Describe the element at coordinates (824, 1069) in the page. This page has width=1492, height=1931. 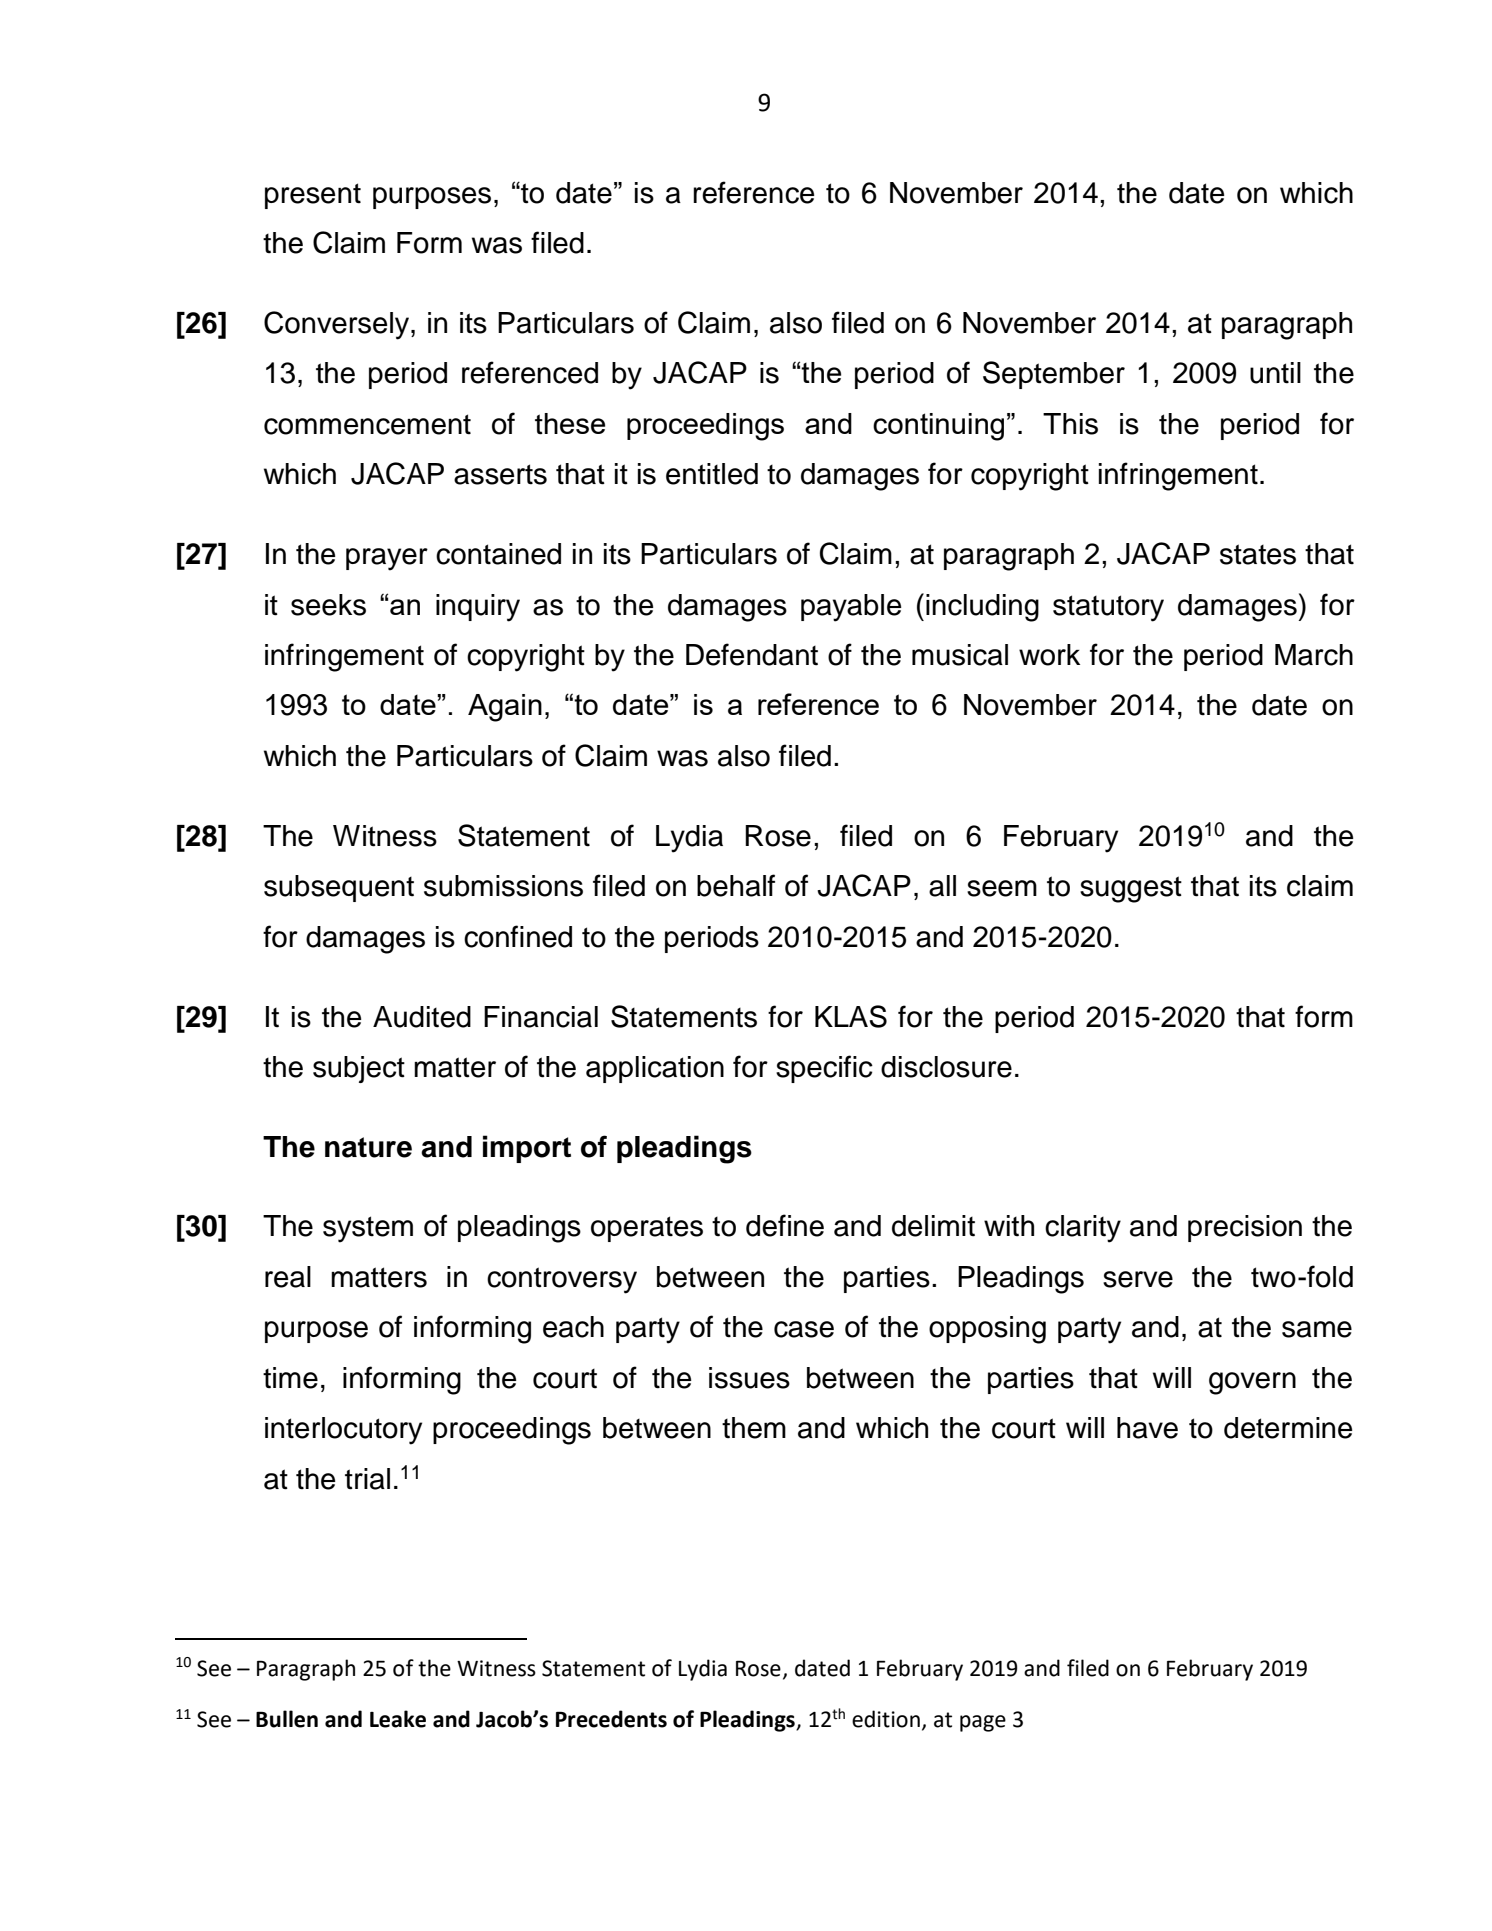
I see `specific` at that location.
